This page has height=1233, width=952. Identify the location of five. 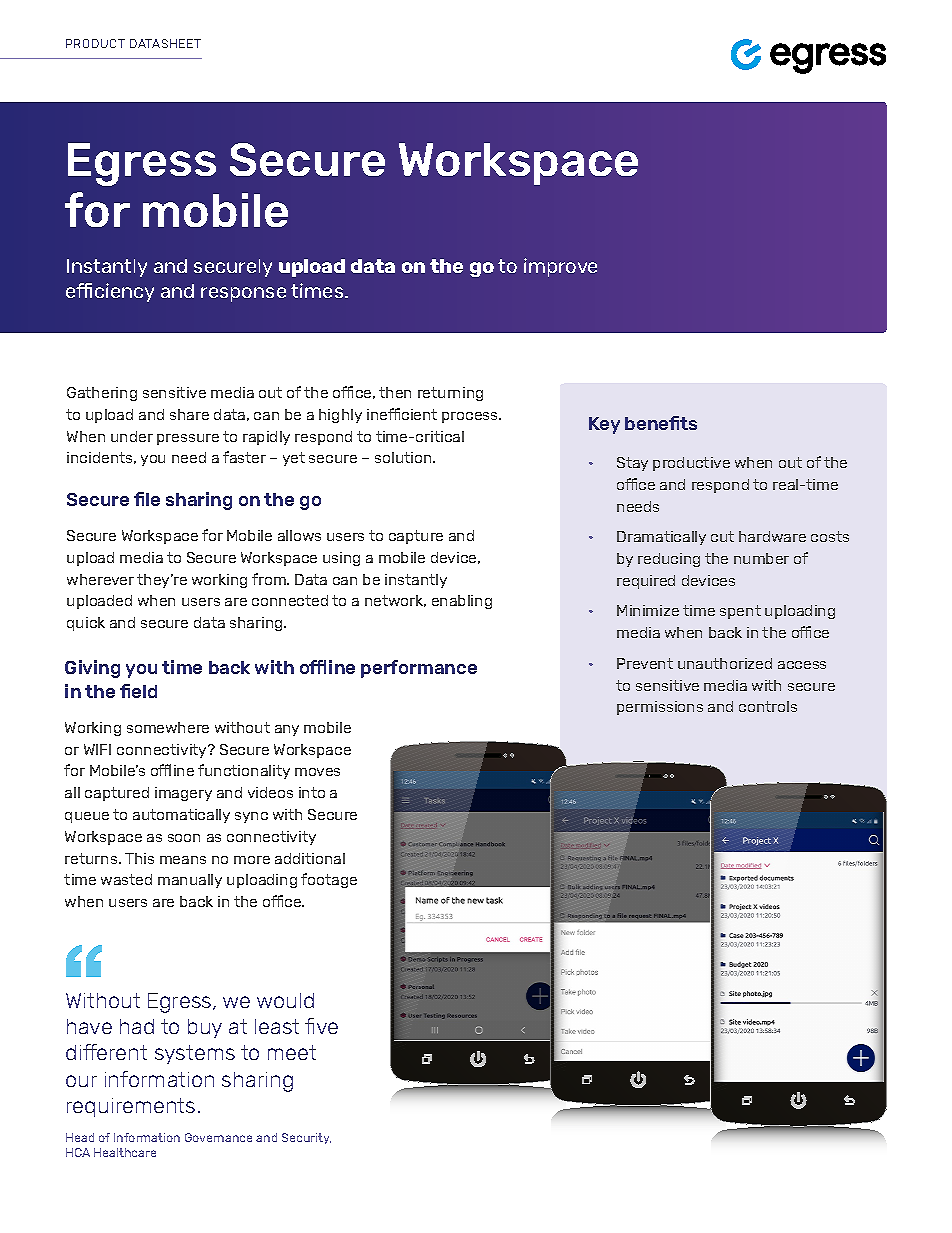
(321, 1026).
